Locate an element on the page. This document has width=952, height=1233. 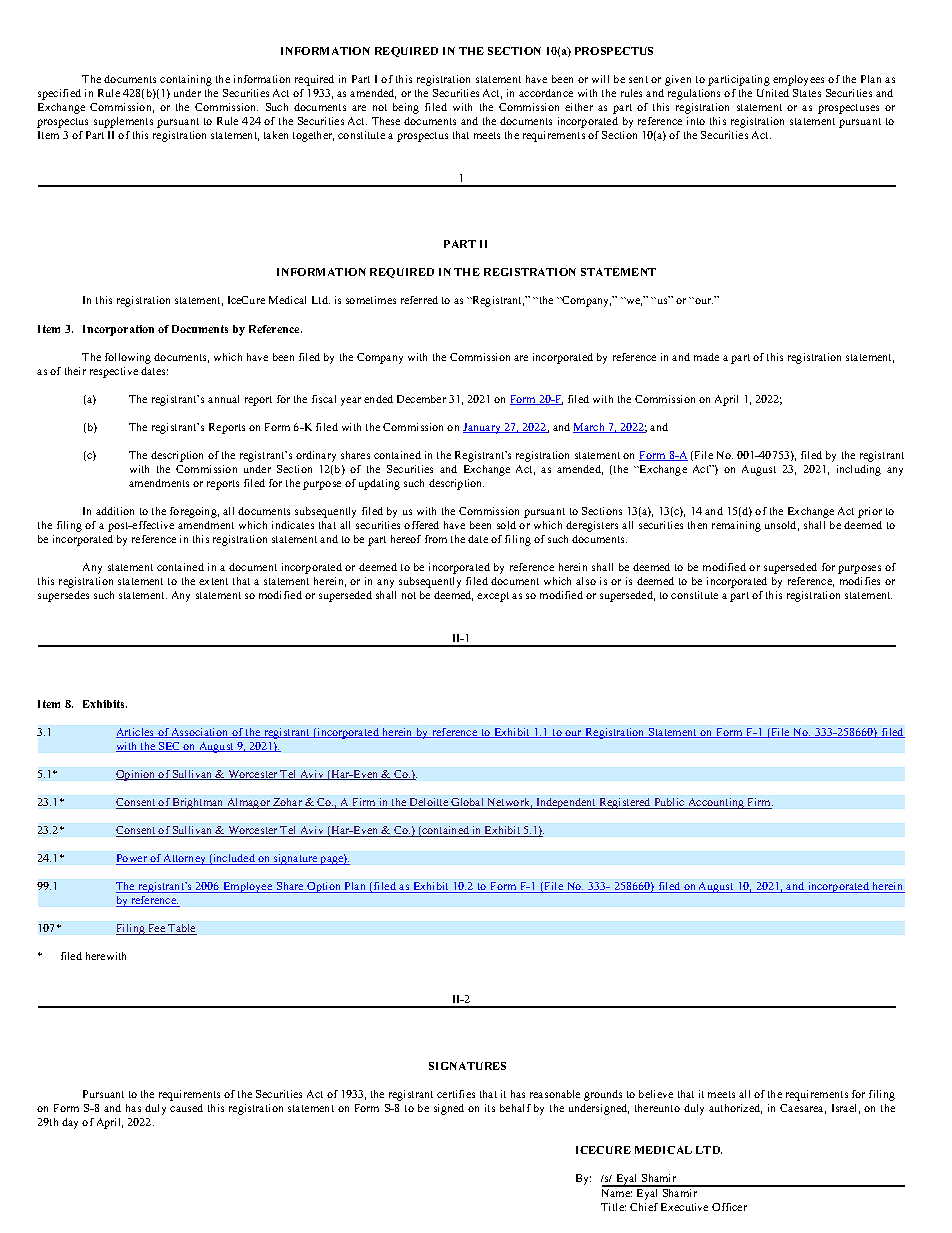
behalf is located at coordinates (515, 1108).
